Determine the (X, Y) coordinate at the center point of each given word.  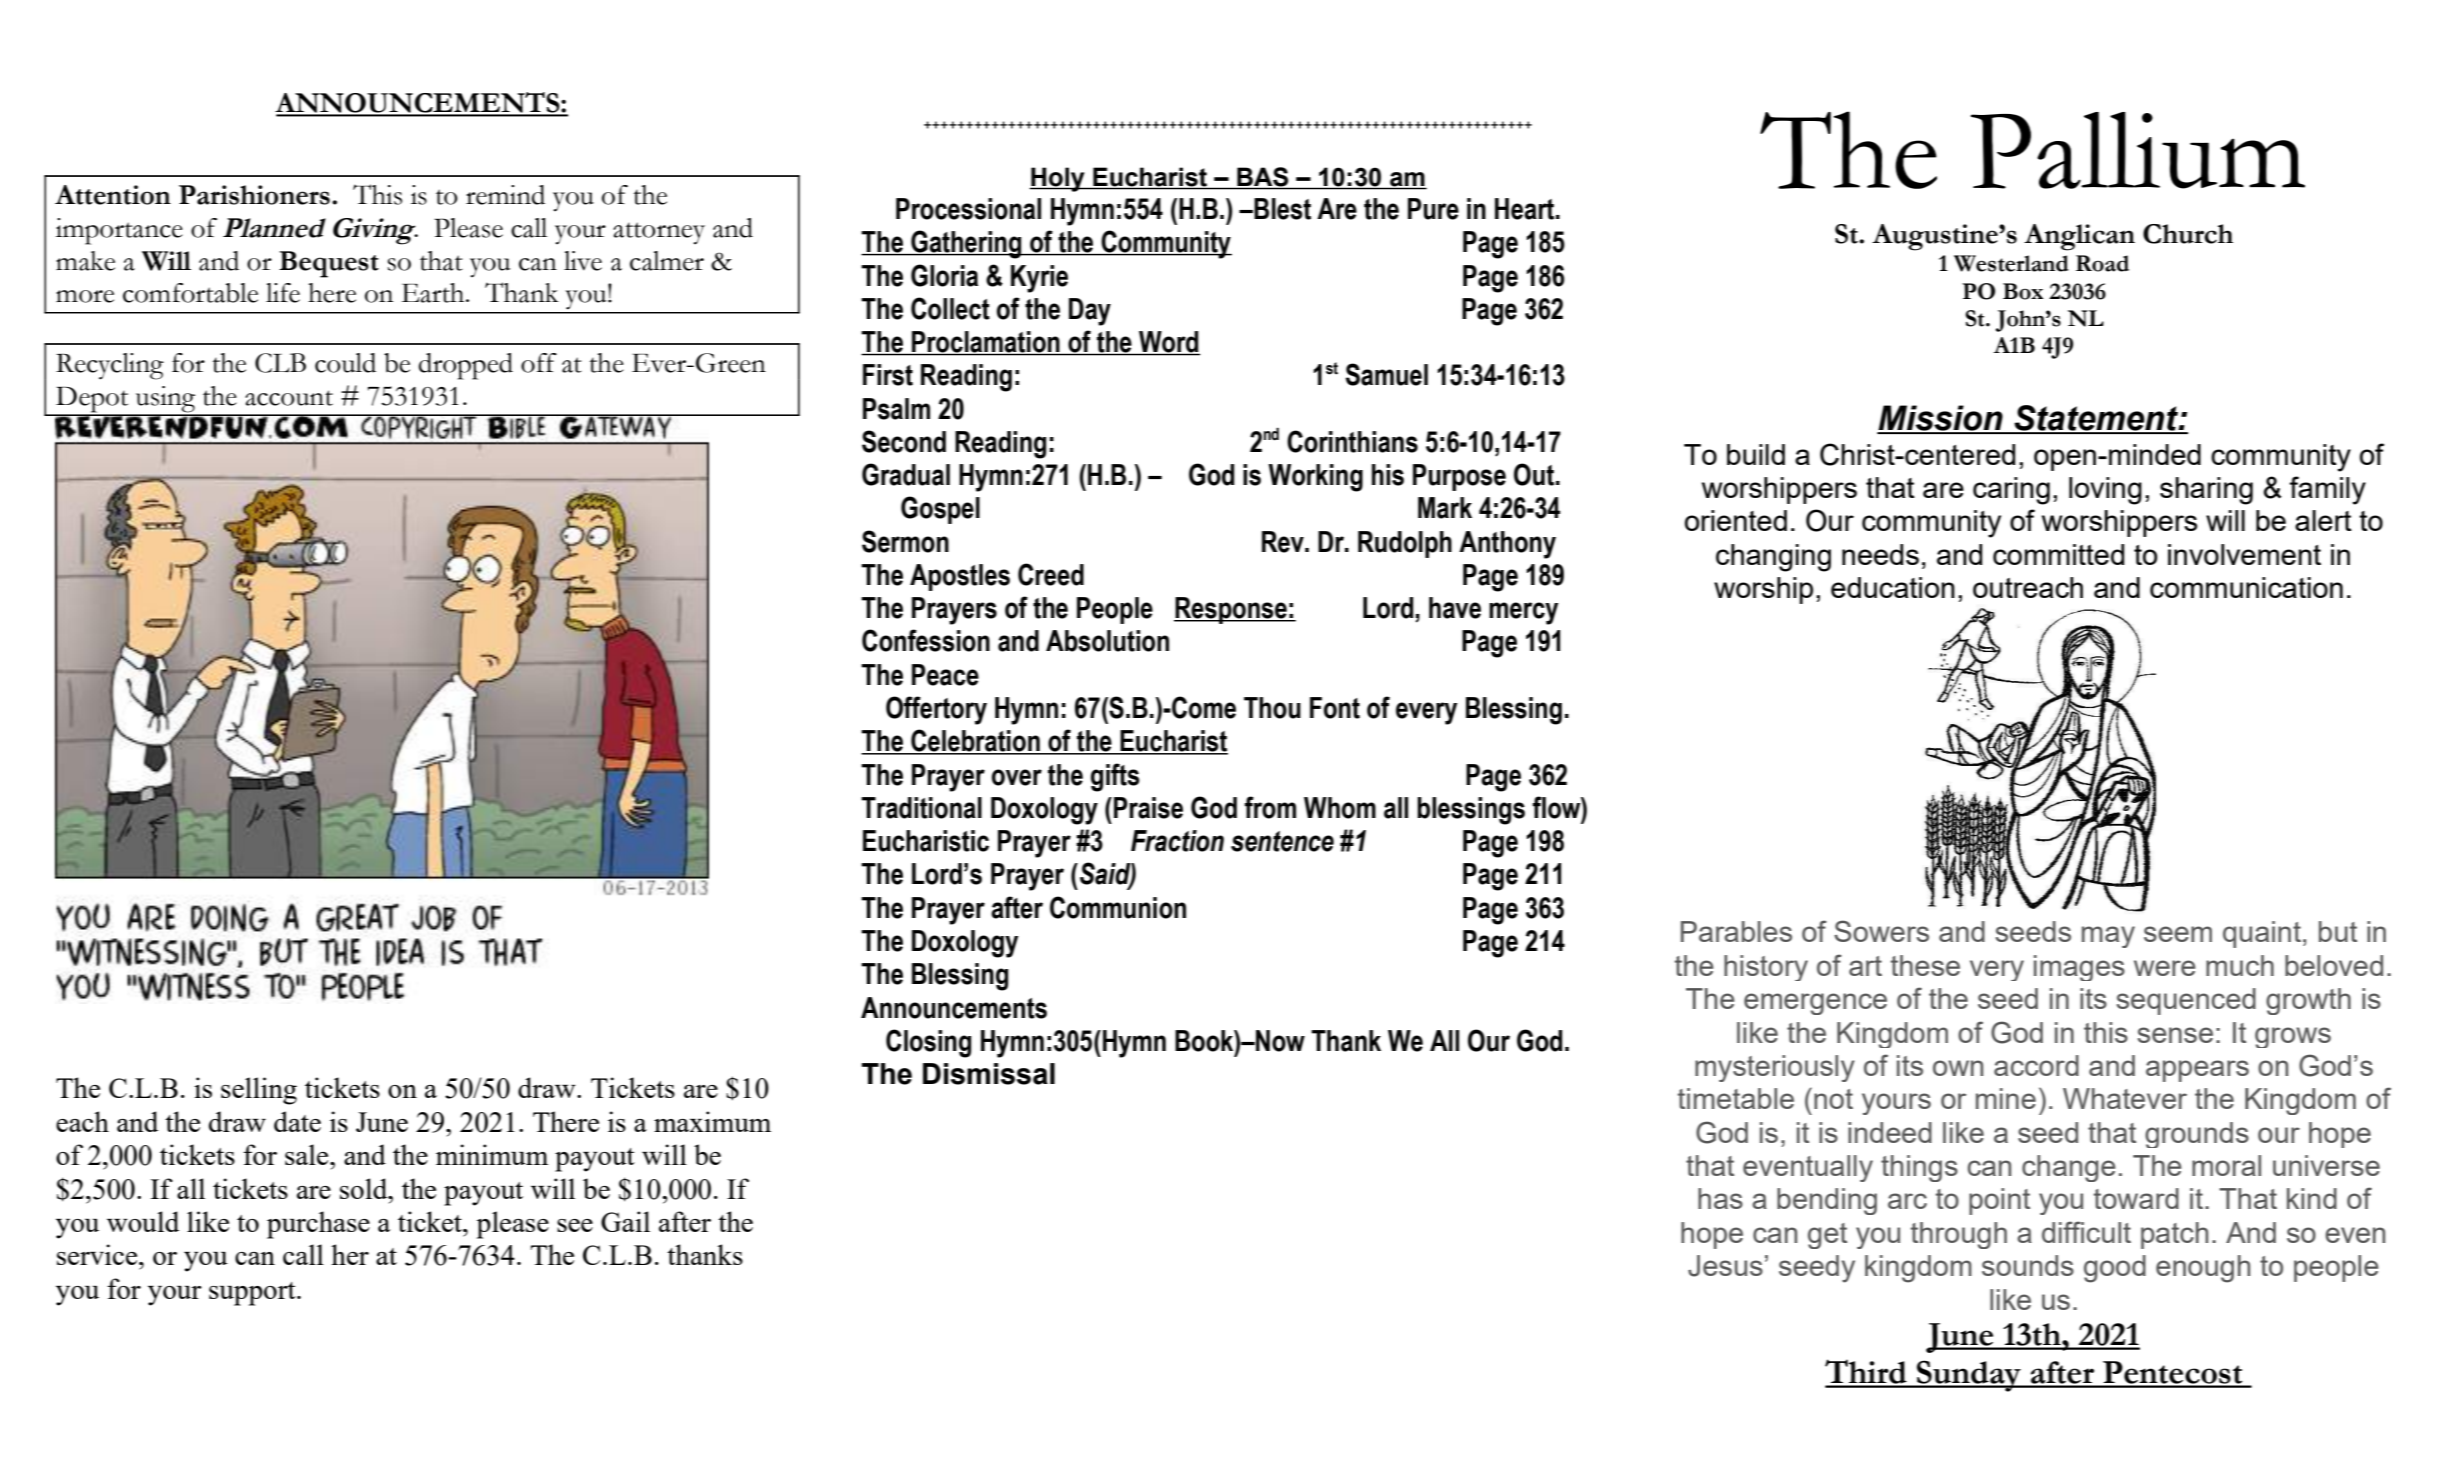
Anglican (2079, 237)
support (253, 1294)
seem (2178, 934)
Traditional (921, 808)
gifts (1115, 777)
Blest (1282, 209)
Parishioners (254, 195)
